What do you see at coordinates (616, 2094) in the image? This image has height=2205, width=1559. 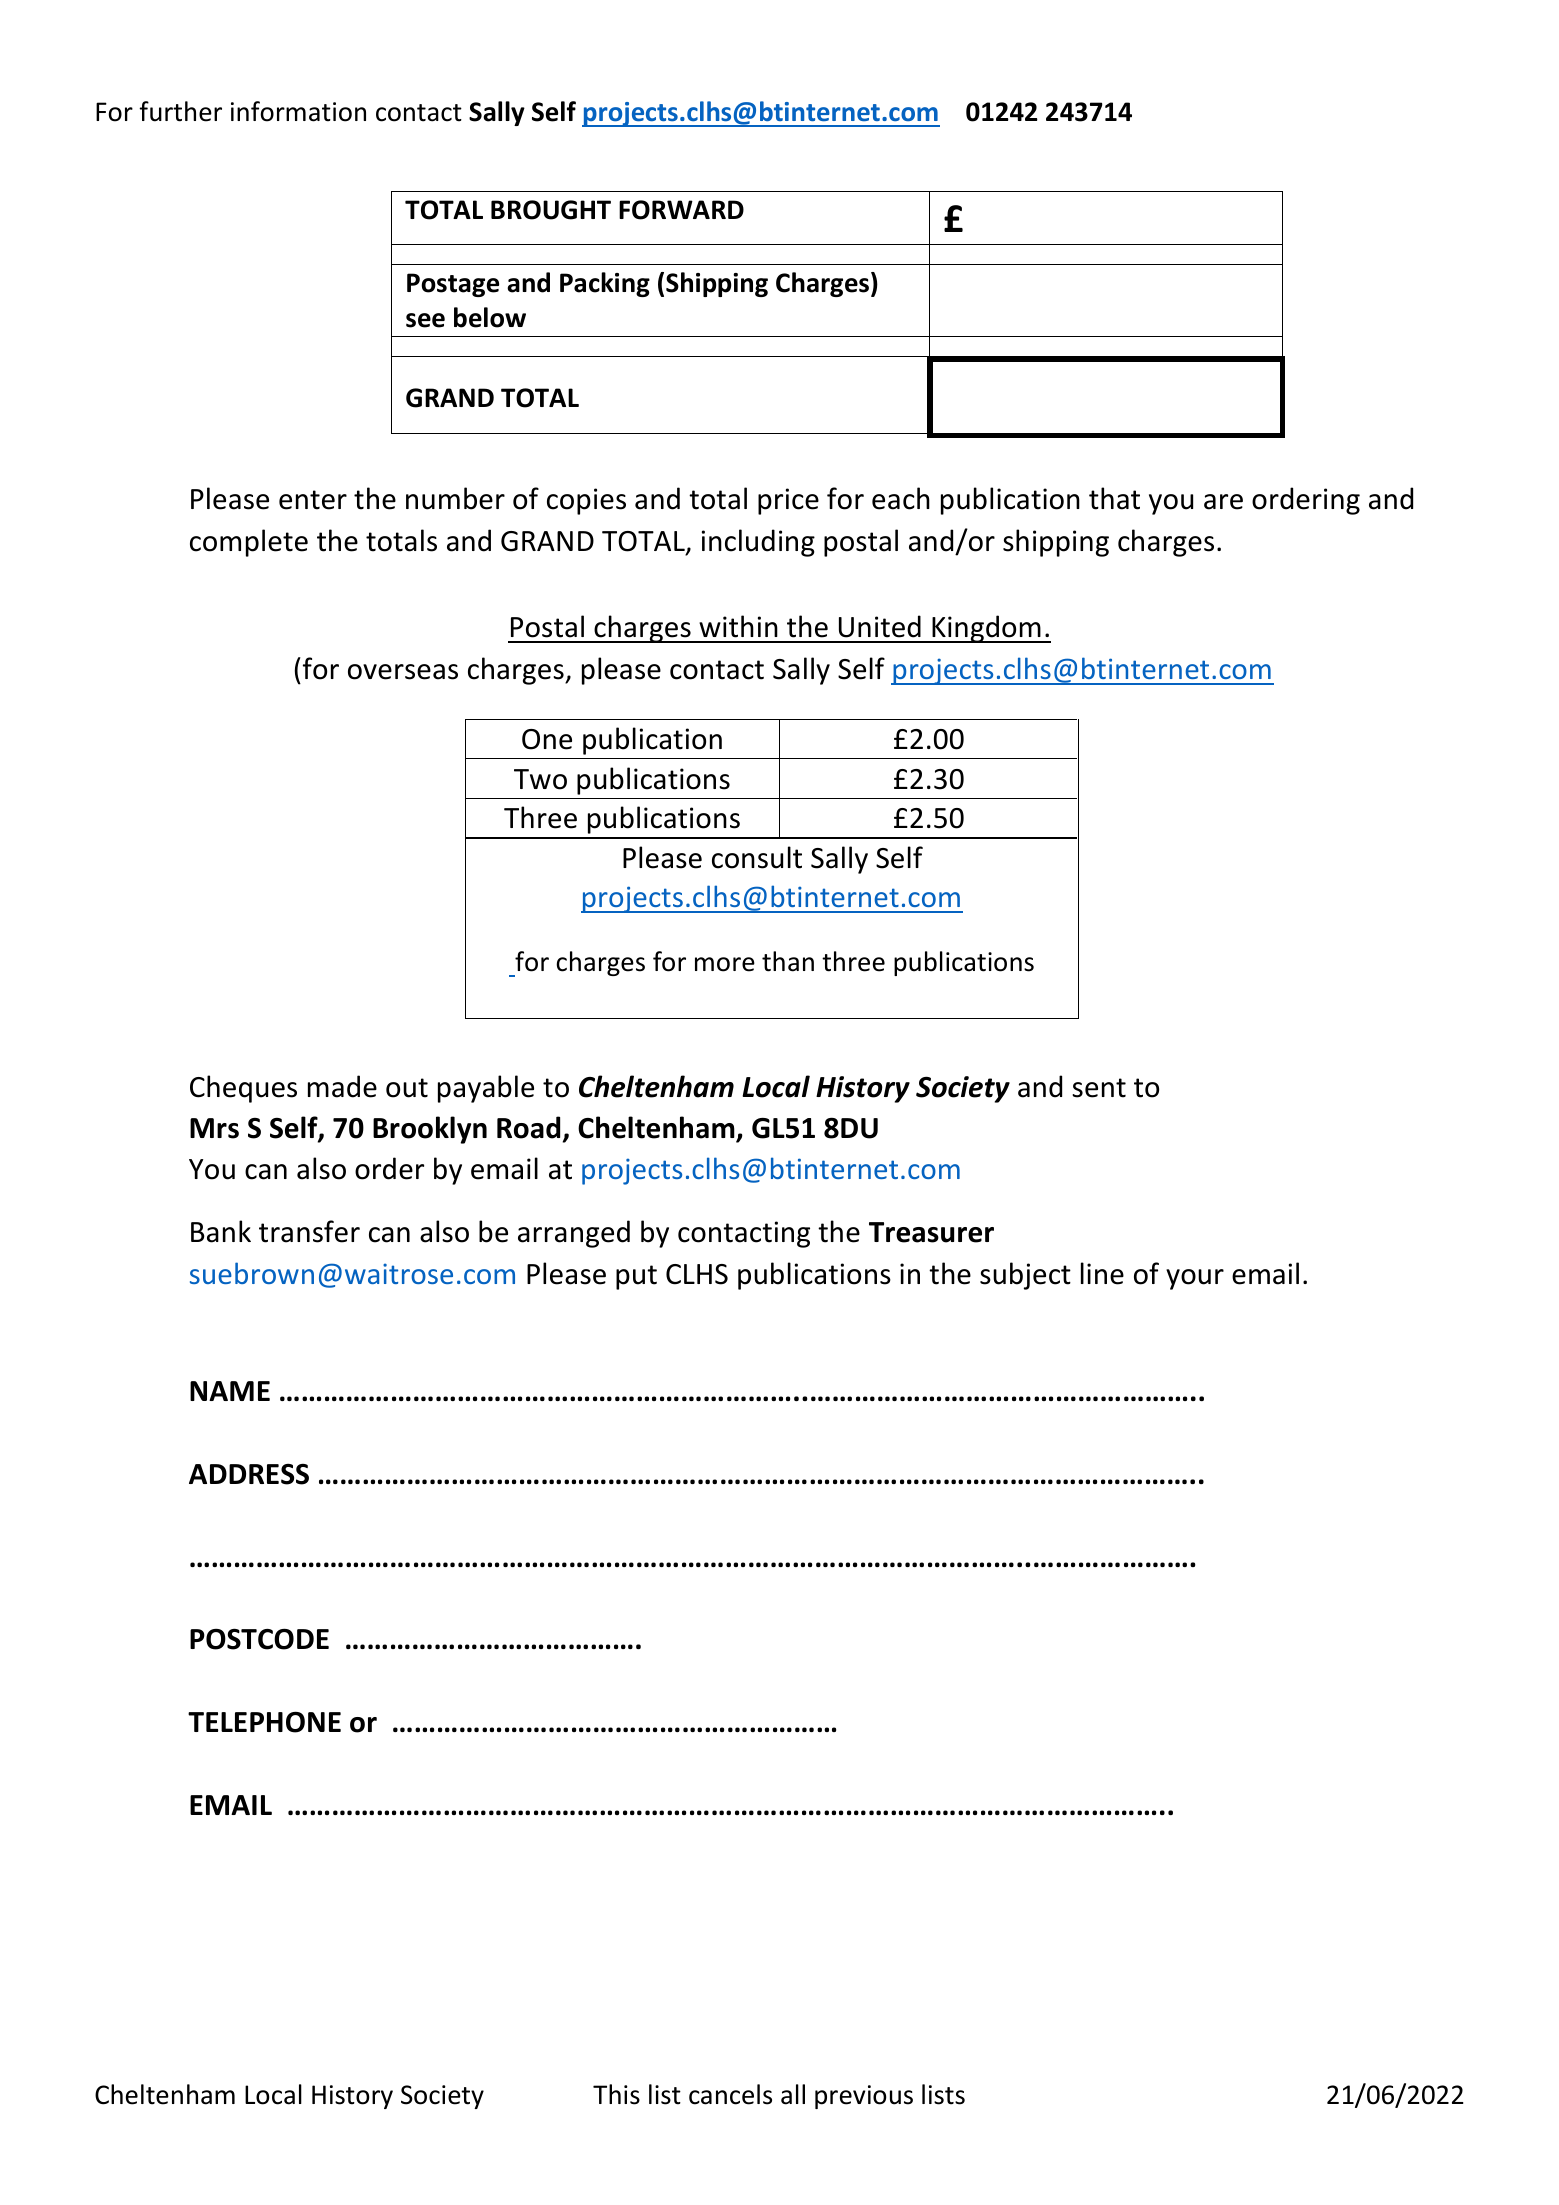 I see `This` at bounding box center [616, 2094].
